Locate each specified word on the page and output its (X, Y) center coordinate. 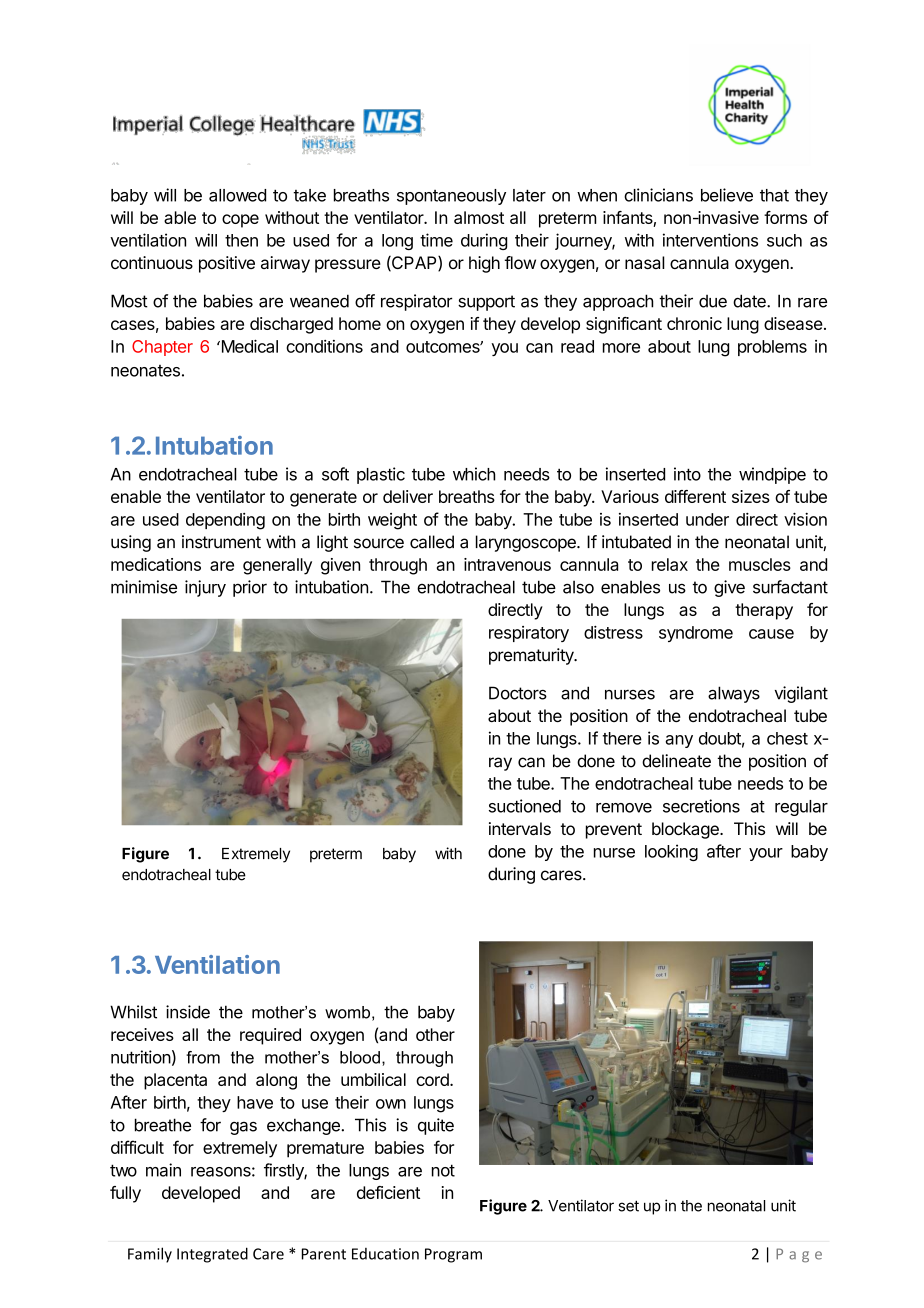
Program (453, 1255)
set (628, 1206)
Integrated (212, 1255)
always (734, 694)
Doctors (518, 693)
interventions (710, 240)
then (241, 240)
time (436, 240)
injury (205, 588)
